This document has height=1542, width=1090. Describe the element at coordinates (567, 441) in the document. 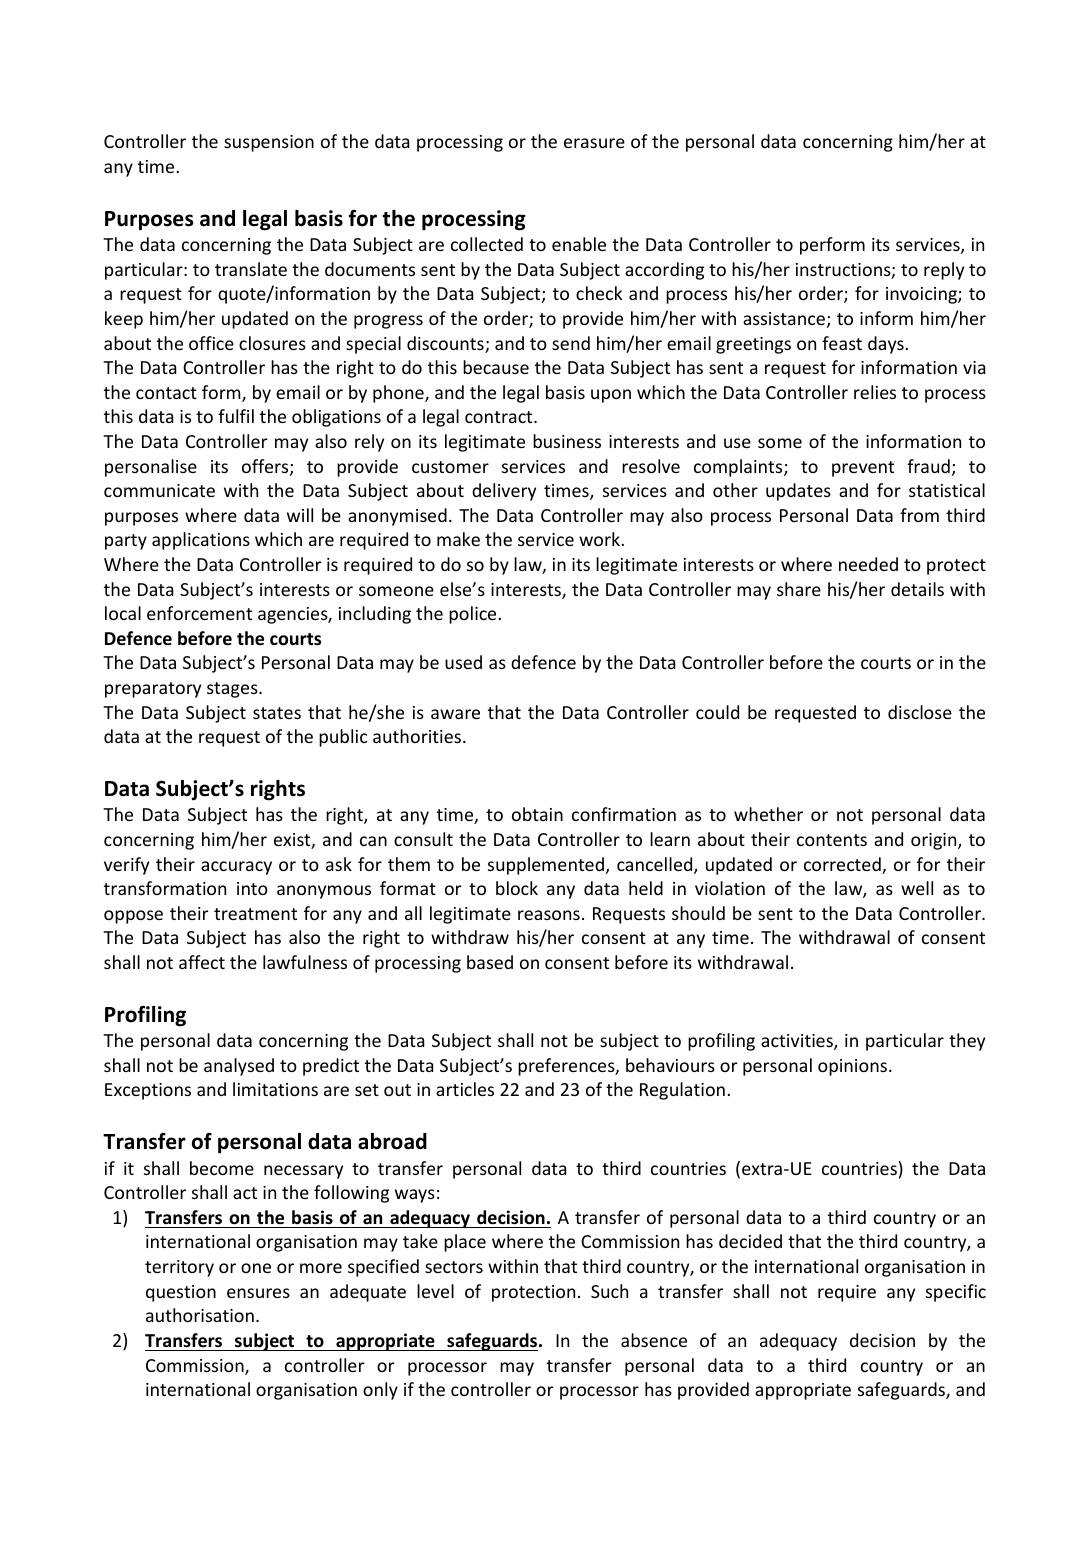

I see `business` at that location.
